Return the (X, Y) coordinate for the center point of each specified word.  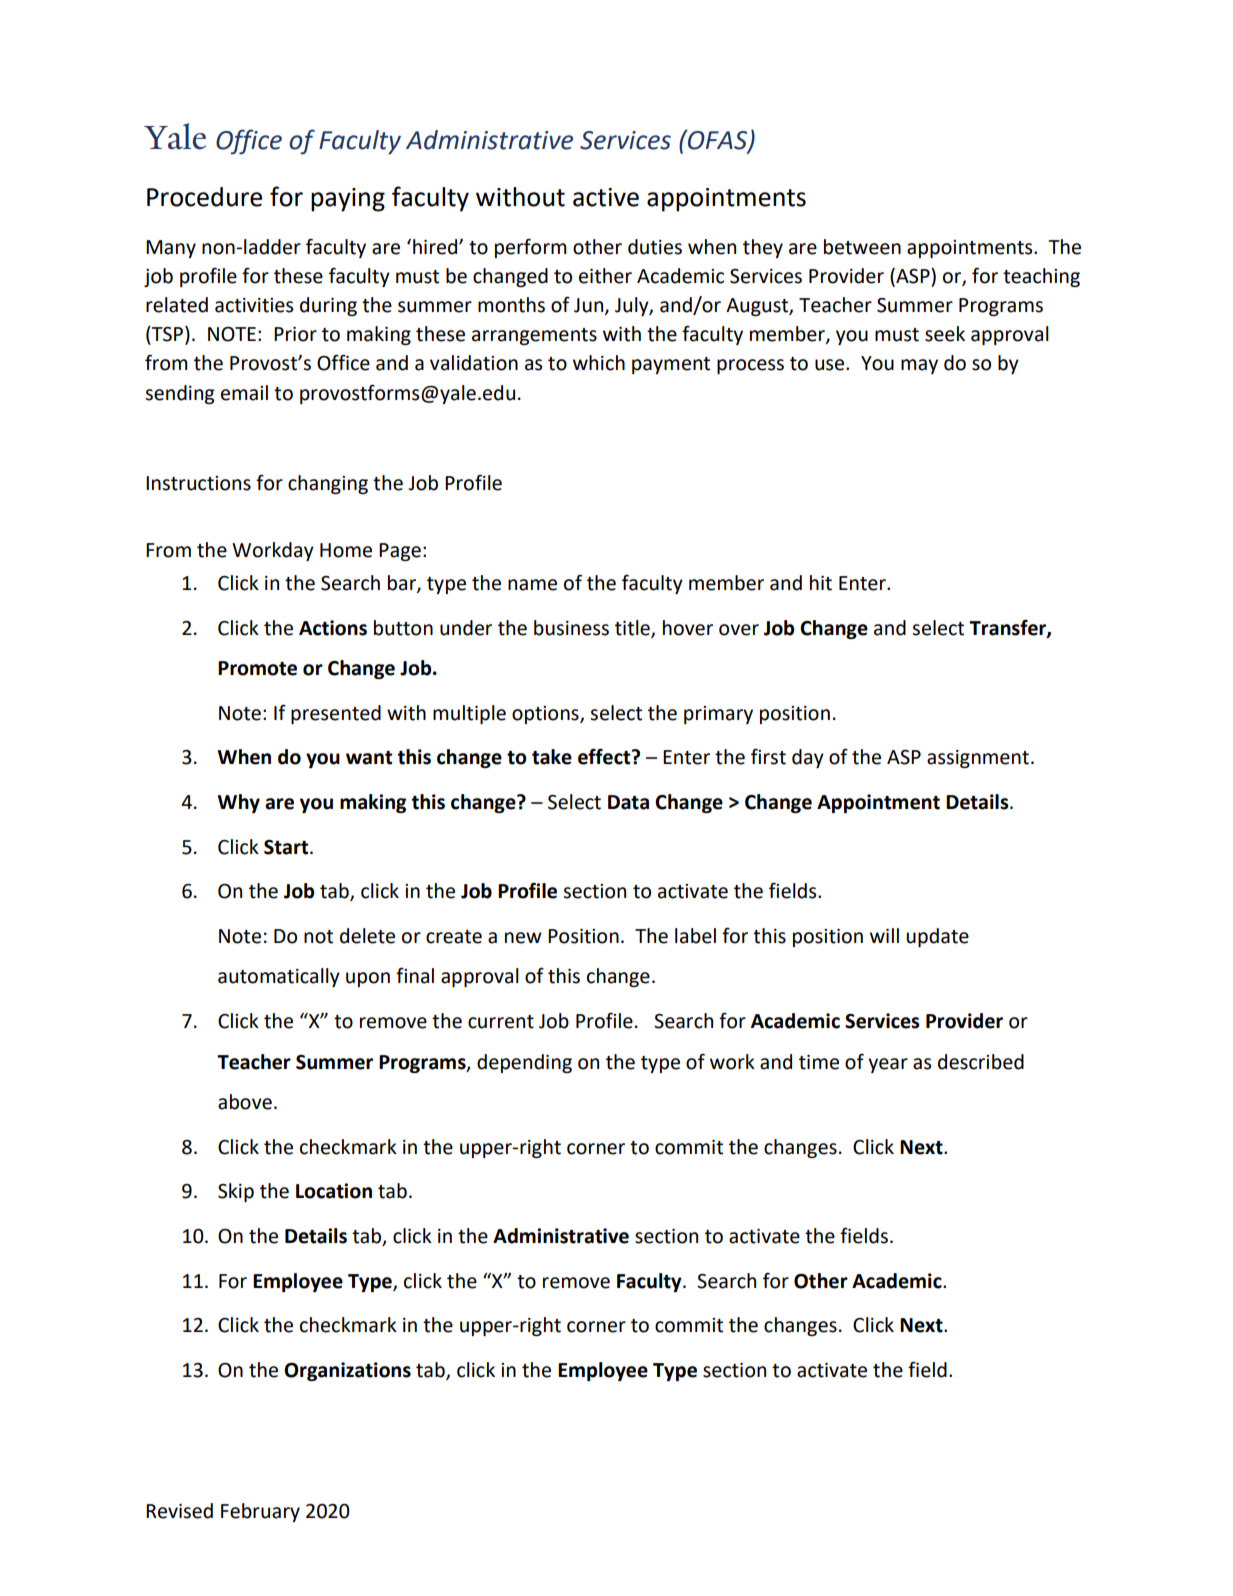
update (938, 937)
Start (287, 847)
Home (346, 550)
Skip (236, 1192)
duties (655, 247)
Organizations (347, 1371)
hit (821, 583)
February (260, 1512)
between (862, 247)
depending (524, 1063)
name (532, 585)
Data (628, 802)
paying (348, 200)
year (888, 1065)
